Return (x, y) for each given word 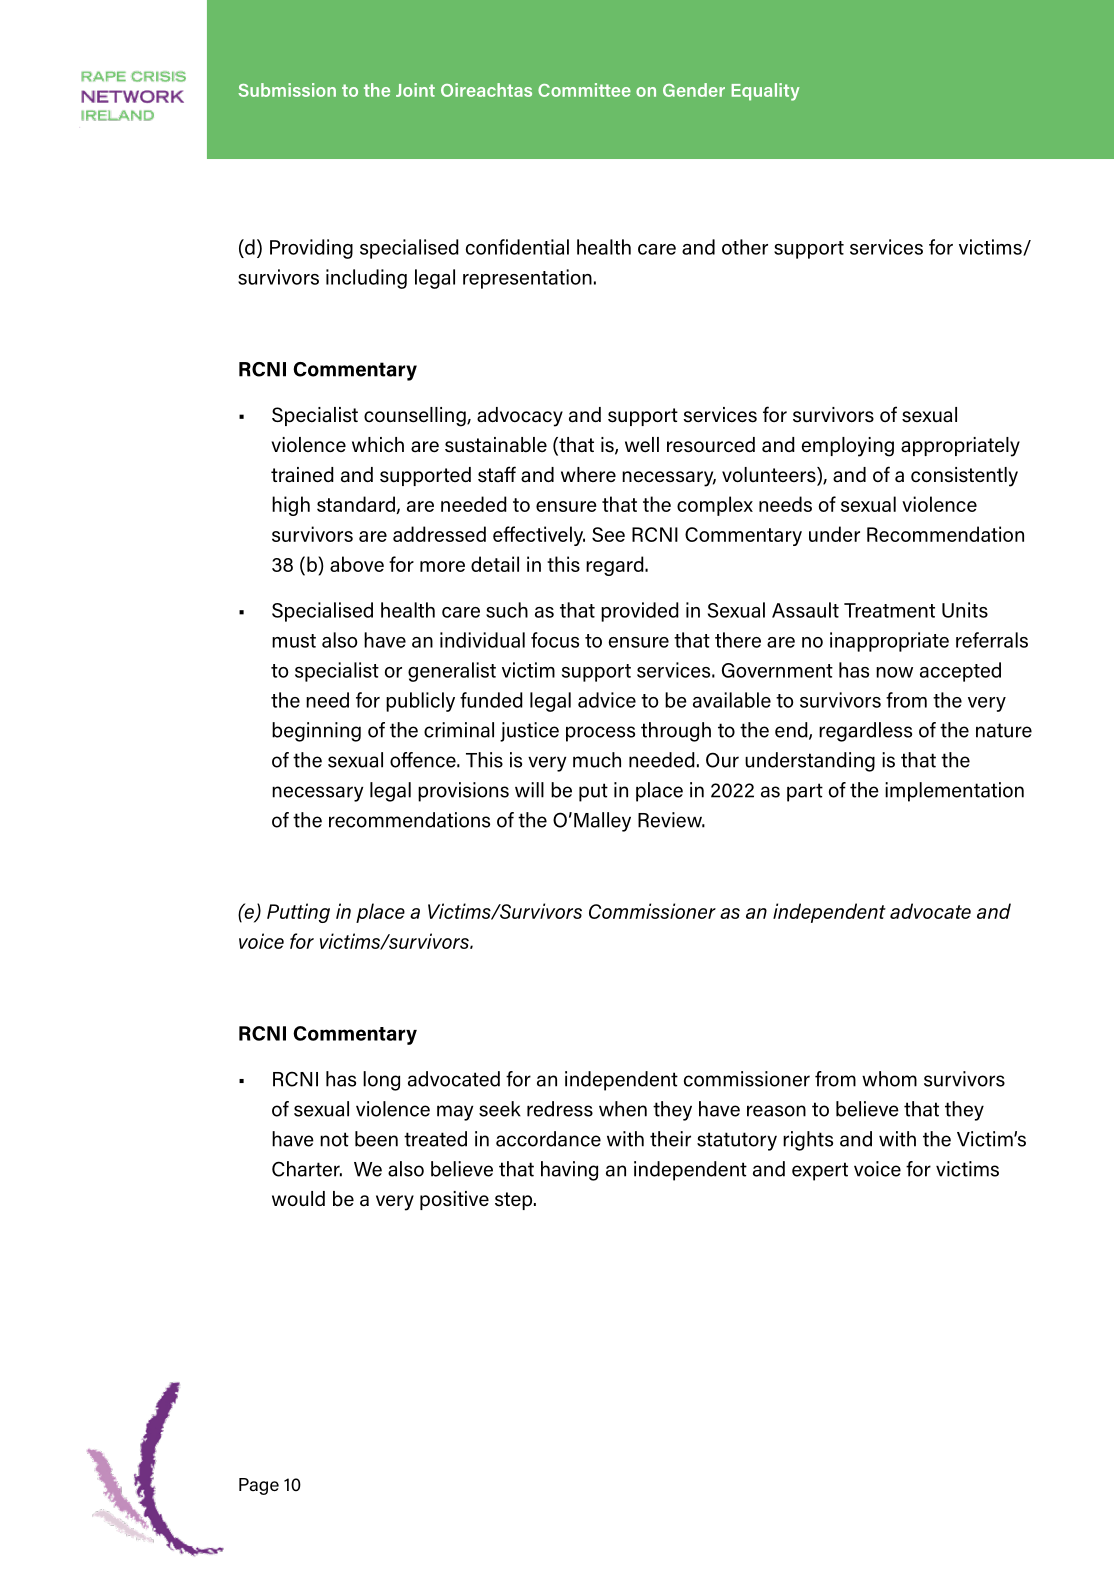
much (597, 760)
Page (259, 1486)
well (642, 444)
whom (889, 1079)
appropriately (960, 447)
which (378, 444)
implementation (954, 792)
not (334, 1139)
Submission (287, 90)
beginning (316, 732)
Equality (765, 92)
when (623, 1109)
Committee (584, 90)
